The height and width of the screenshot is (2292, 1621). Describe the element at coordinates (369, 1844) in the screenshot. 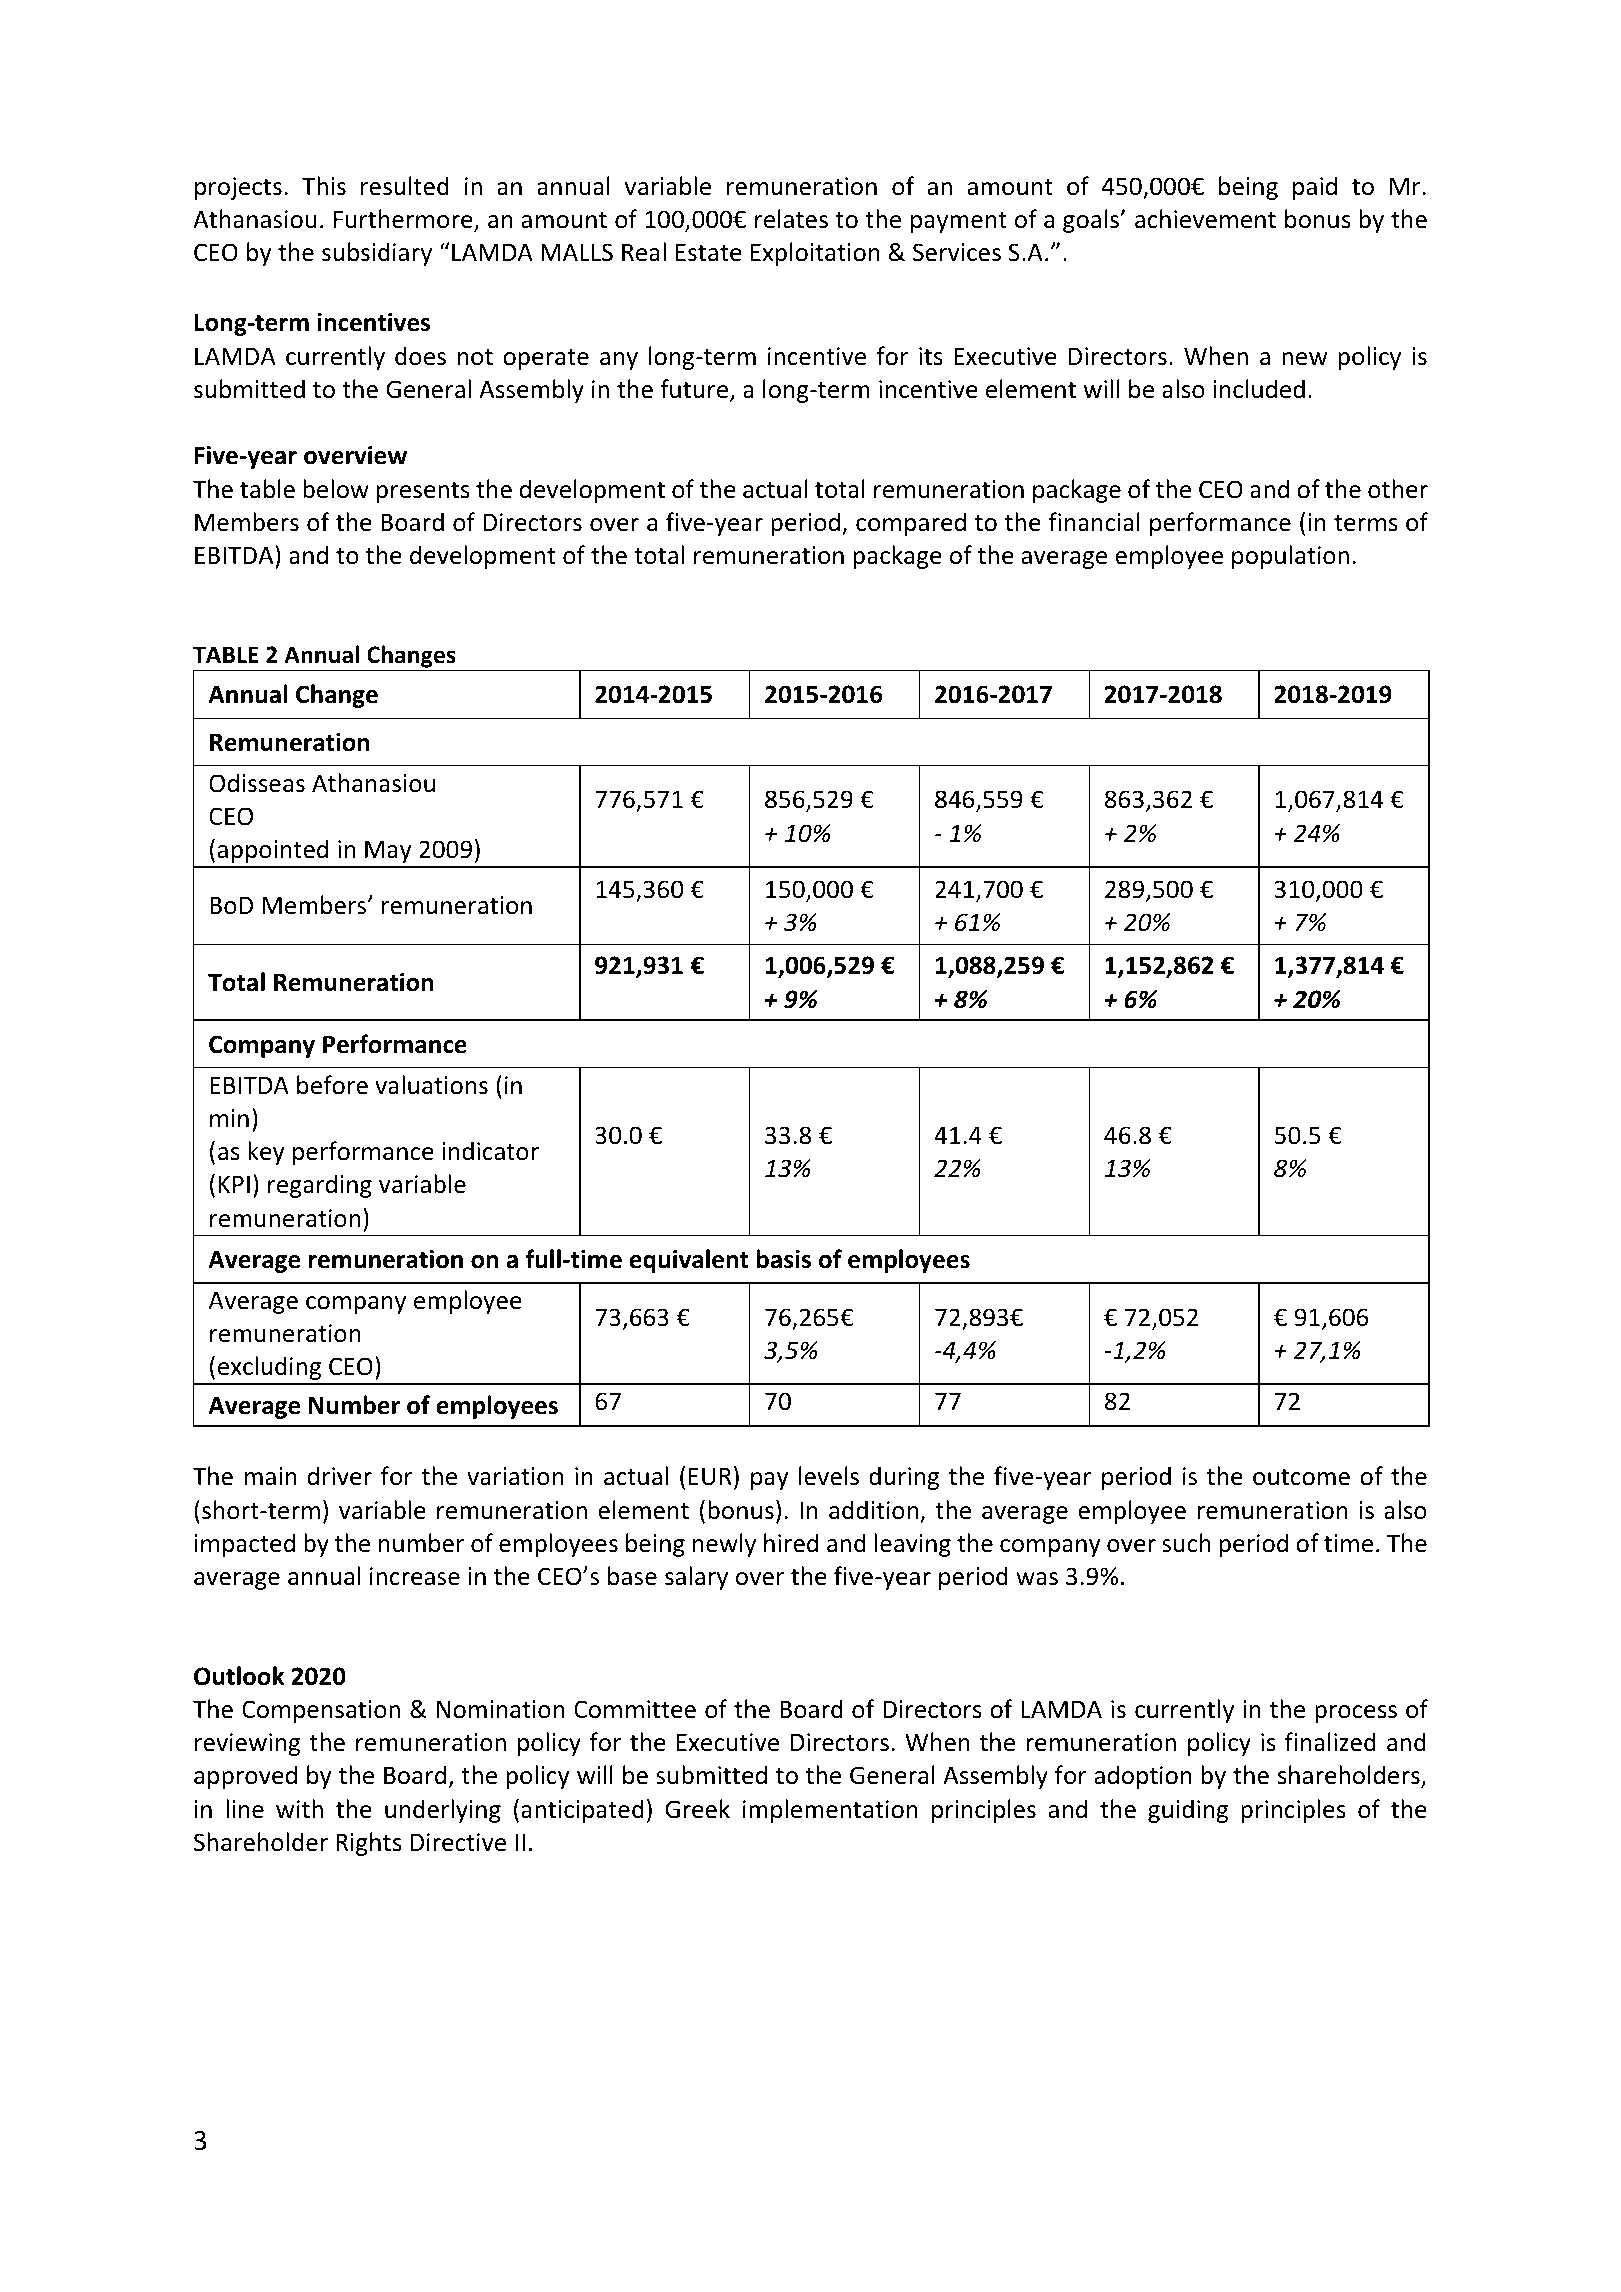

I see `Rights` at that location.
